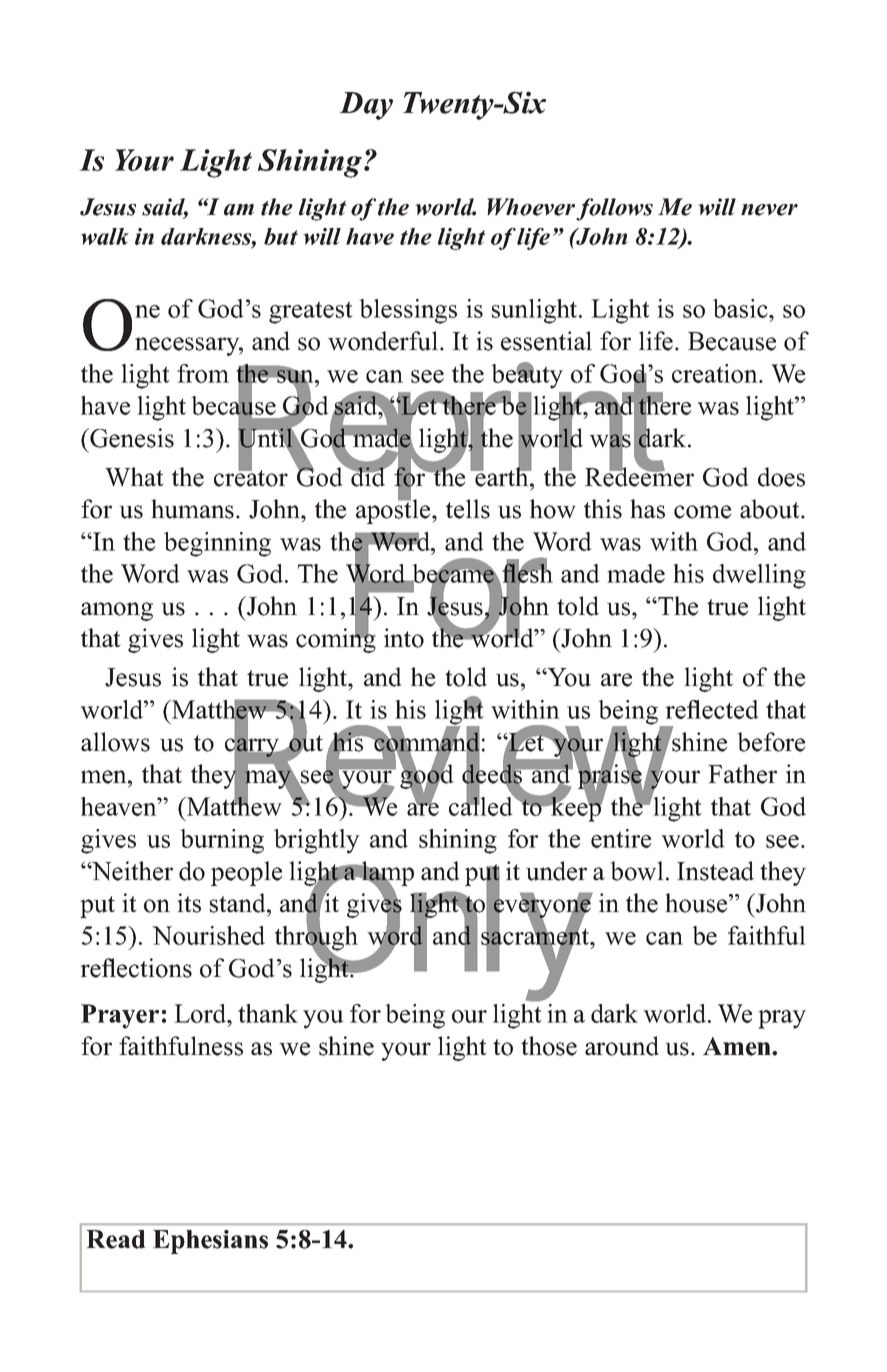 The image size is (887, 1372). I want to click on reflected, so click(712, 709).
